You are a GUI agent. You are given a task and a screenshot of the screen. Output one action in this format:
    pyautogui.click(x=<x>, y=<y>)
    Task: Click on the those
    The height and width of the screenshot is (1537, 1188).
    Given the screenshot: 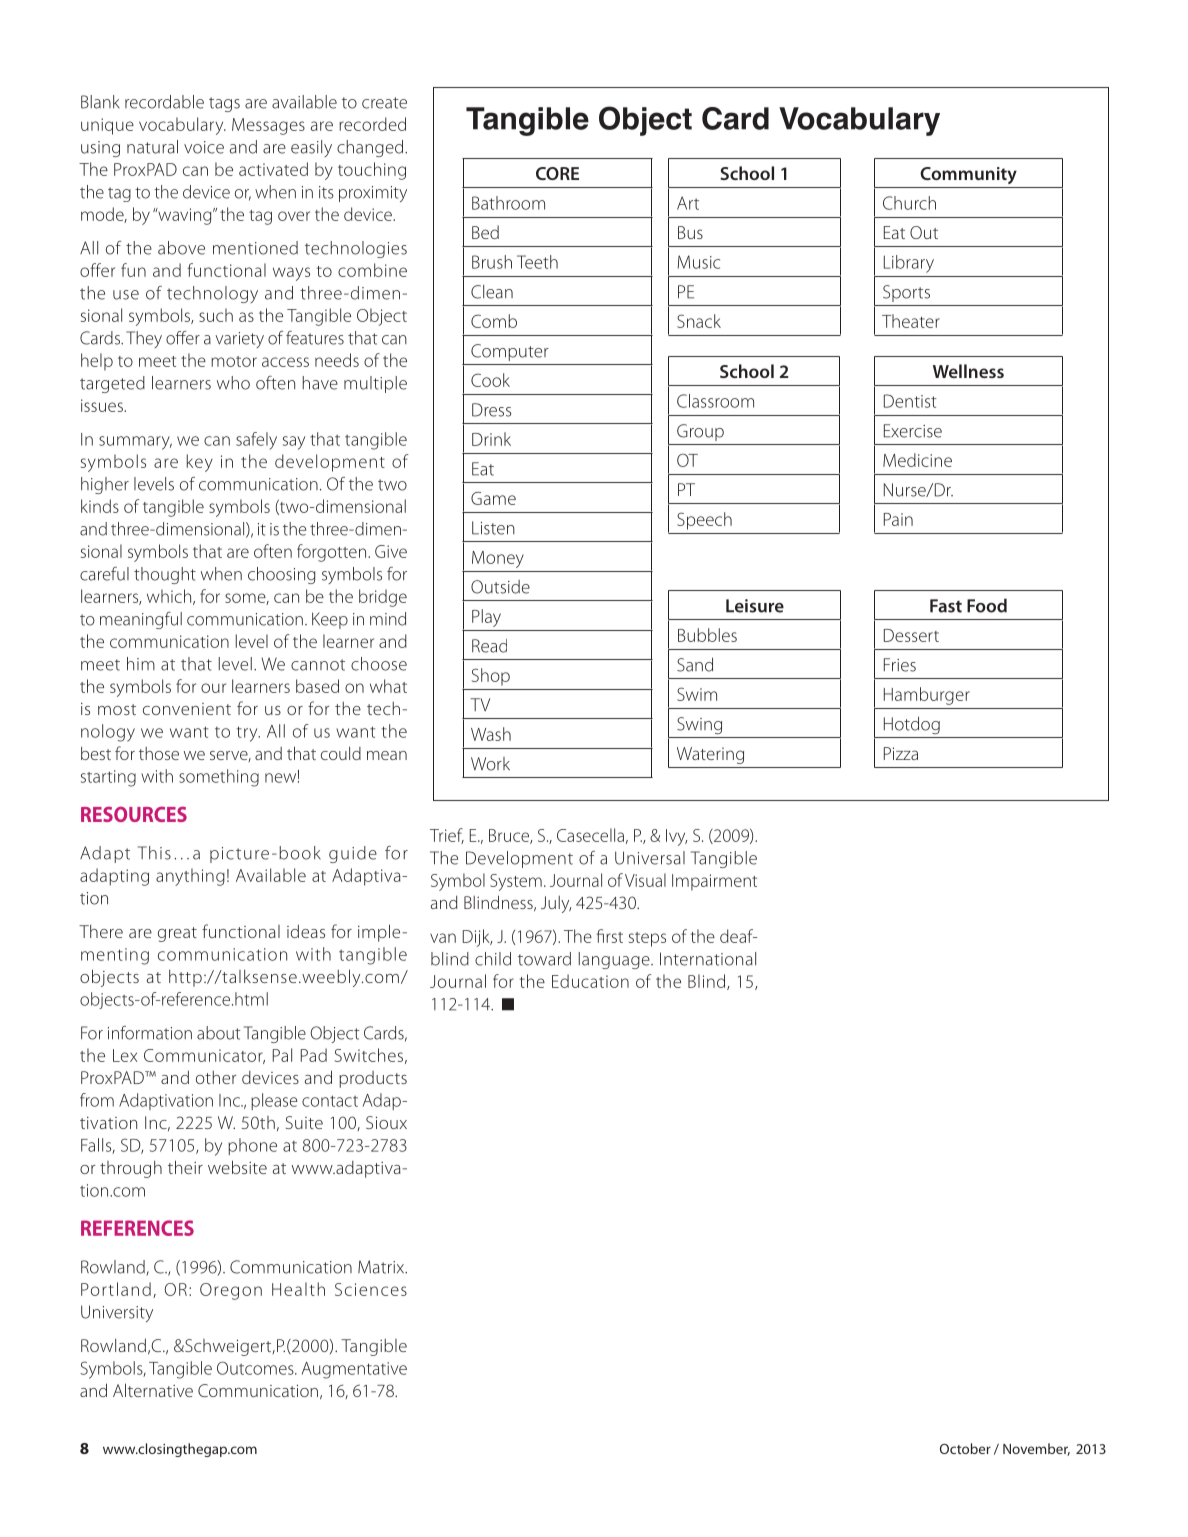 What is the action you would take?
    pyautogui.click(x=159, y=753)
